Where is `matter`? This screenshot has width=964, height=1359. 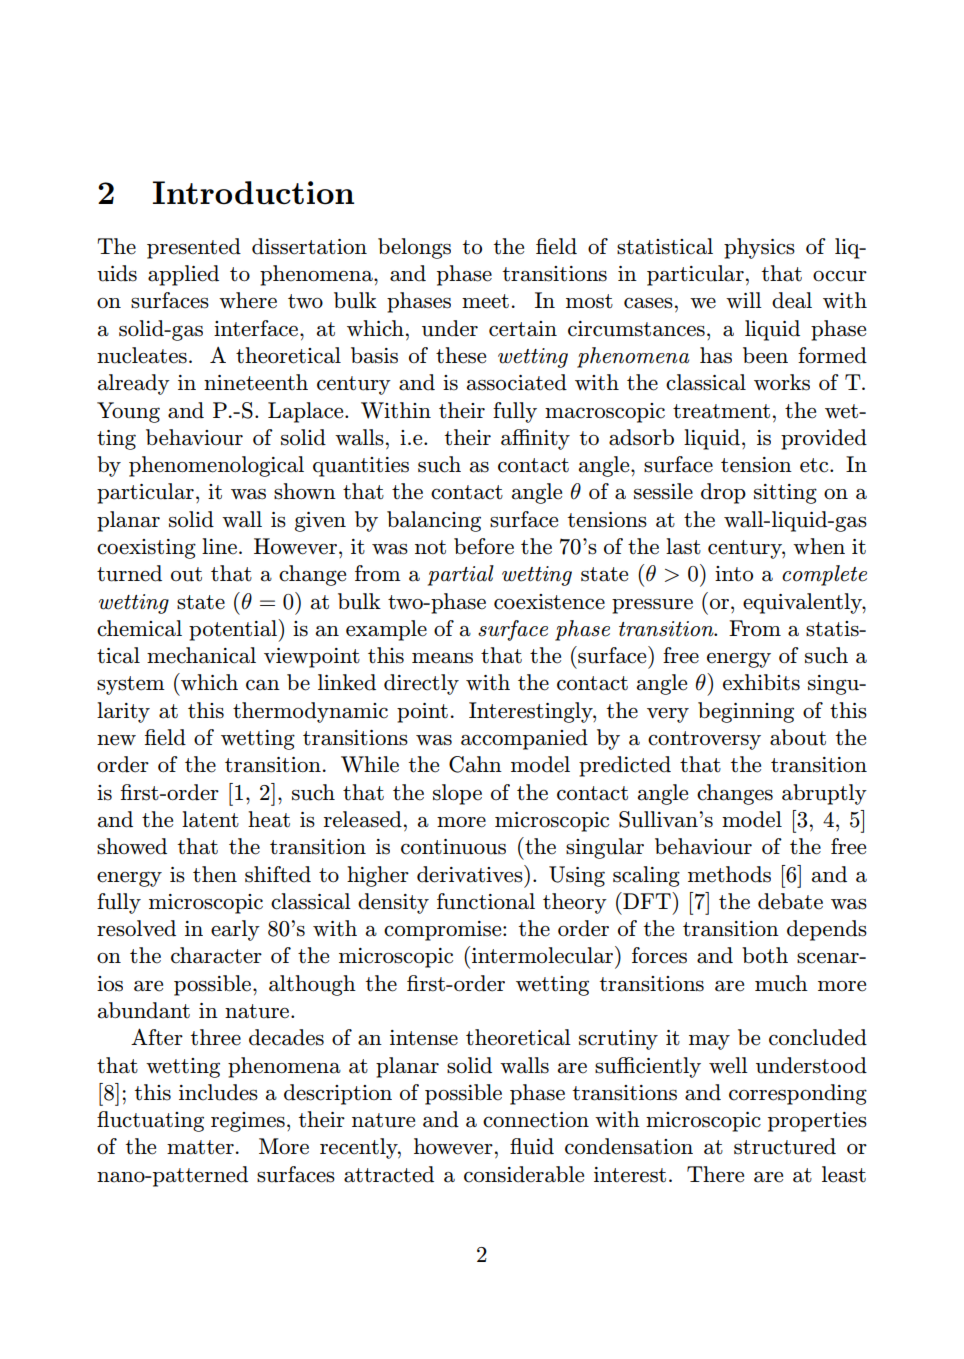
matter is located at coordinates (200, 1147).
